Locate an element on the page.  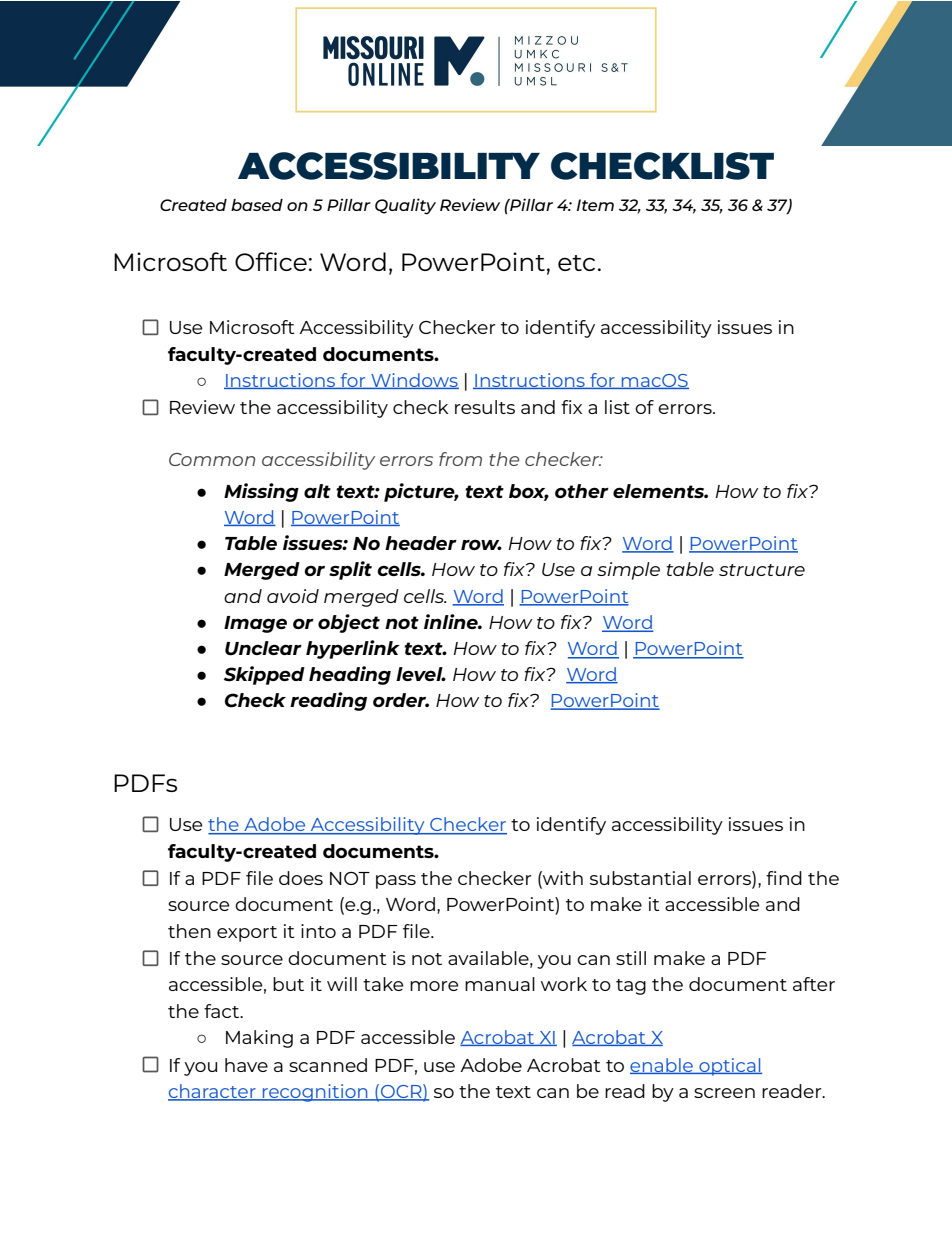
Unclear is located at coordinates (263, 648).
